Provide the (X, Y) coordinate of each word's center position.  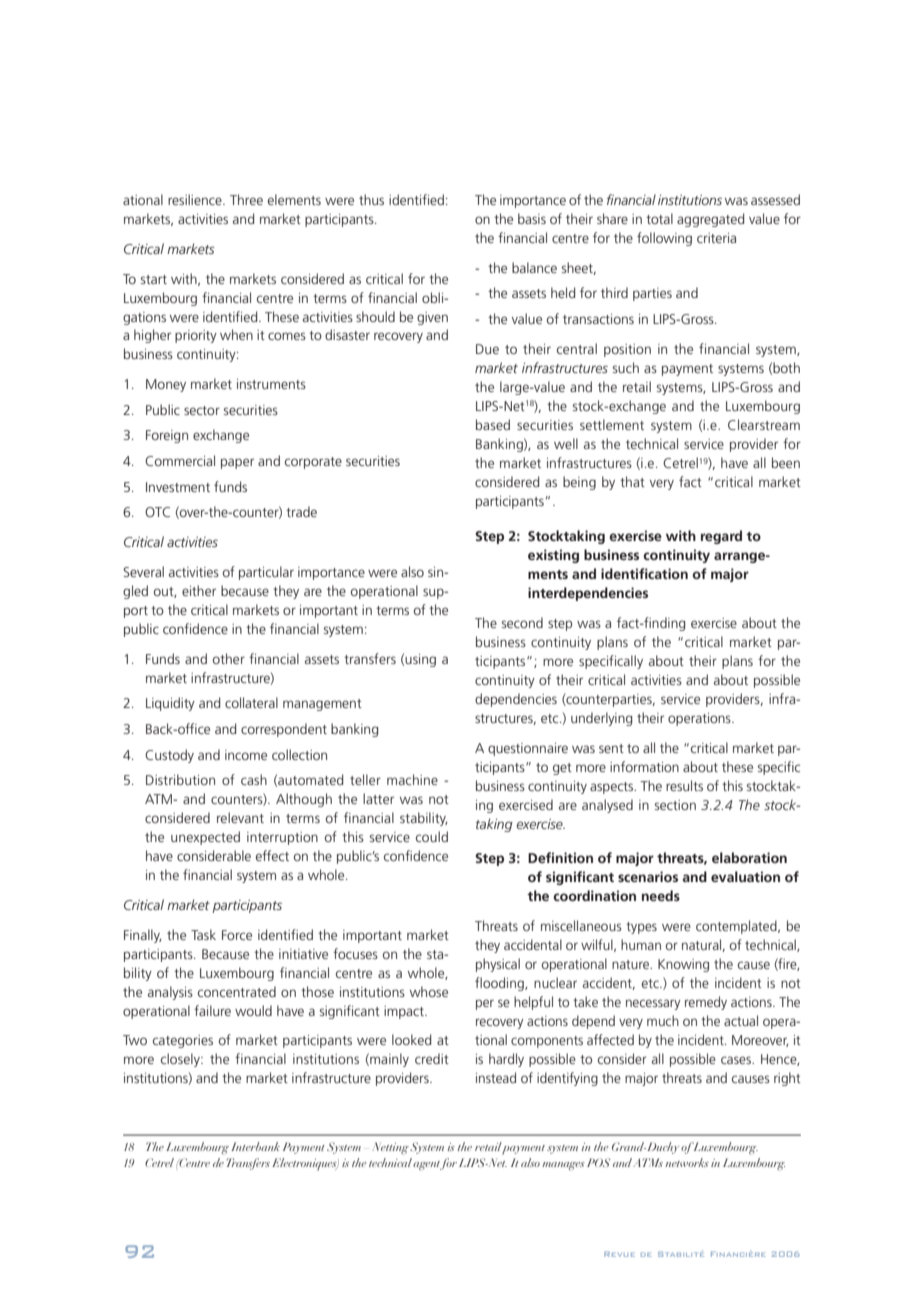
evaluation (745, 876)
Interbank (255, 1146)
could (432, 836)
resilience (196, 199)
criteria (716, 238)
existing (553, 556)
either (199, 590)
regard (721, 537)
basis (532, 218)
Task (203, 934)
